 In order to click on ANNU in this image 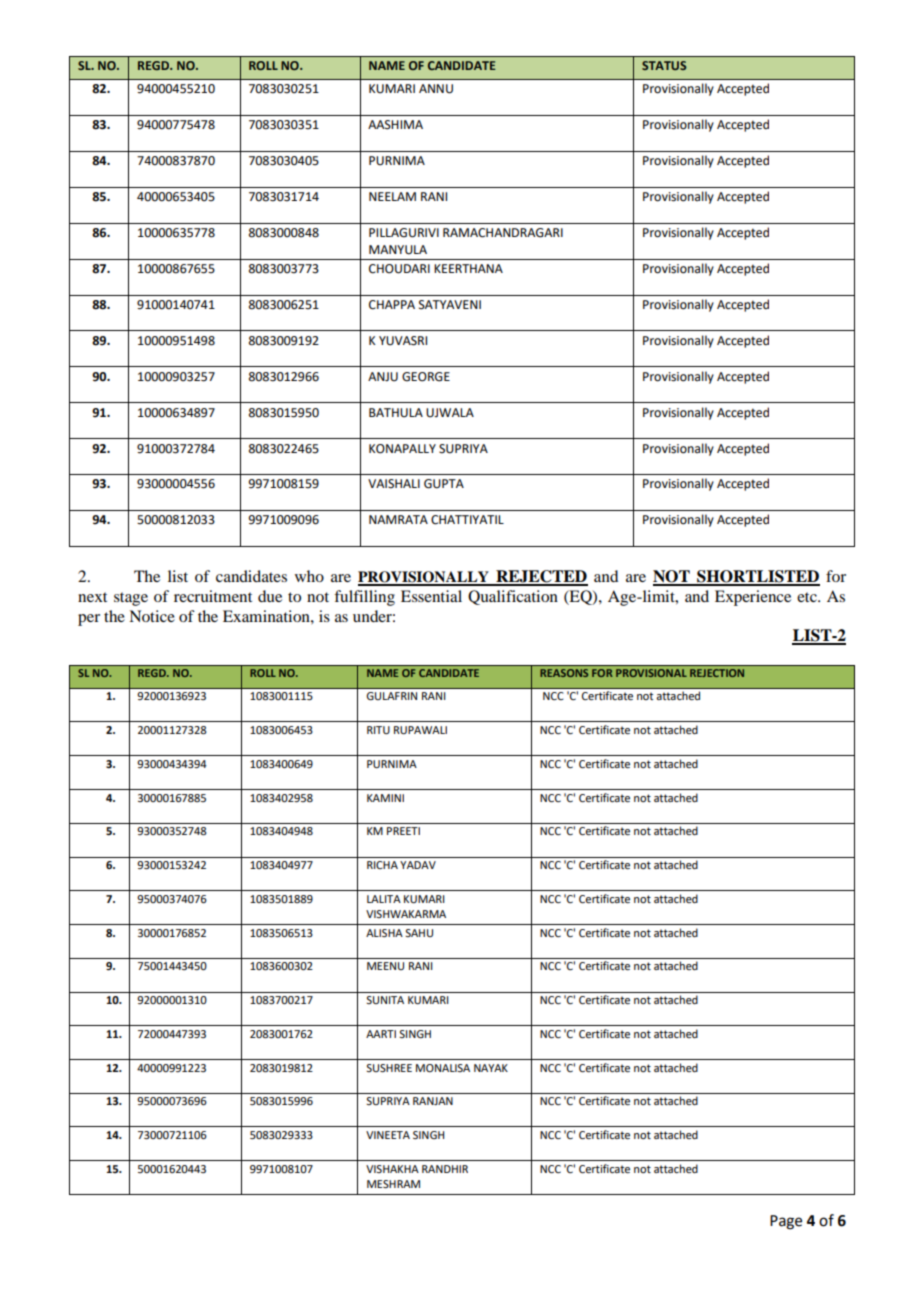, I will do `click(436, 89)`.
